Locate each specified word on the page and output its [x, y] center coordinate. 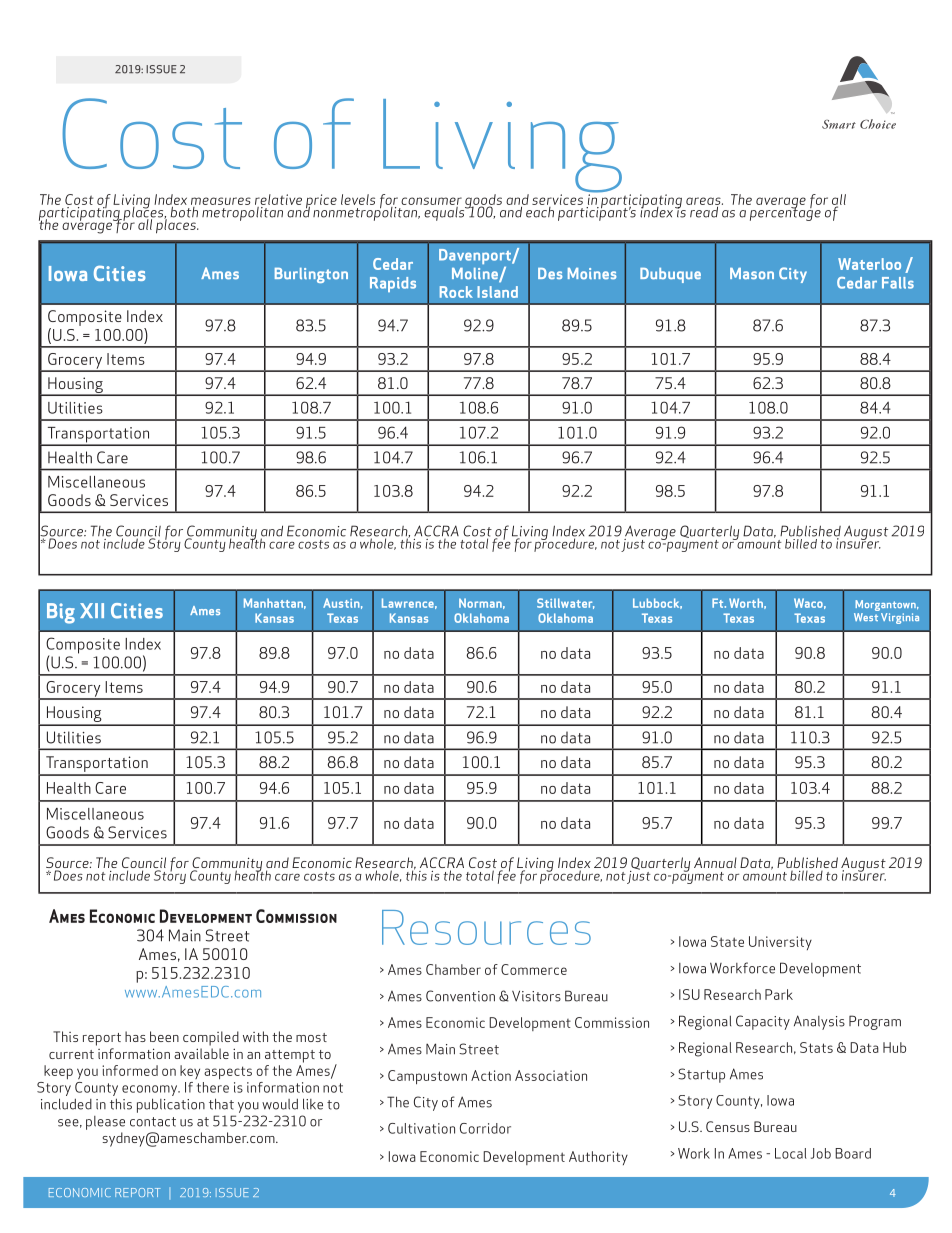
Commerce [534, 969]
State [727, 941]
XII [92, 610]
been [164, 1036]
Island [497, 292]
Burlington [311, 275]
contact [153, 1122]
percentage [785, 213]
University [780, 943]
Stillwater [565, 603]
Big [61, 613]
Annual [715, 862]
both [184, 211]
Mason [752, 274]
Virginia [900, 618]
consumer [431, 201]
